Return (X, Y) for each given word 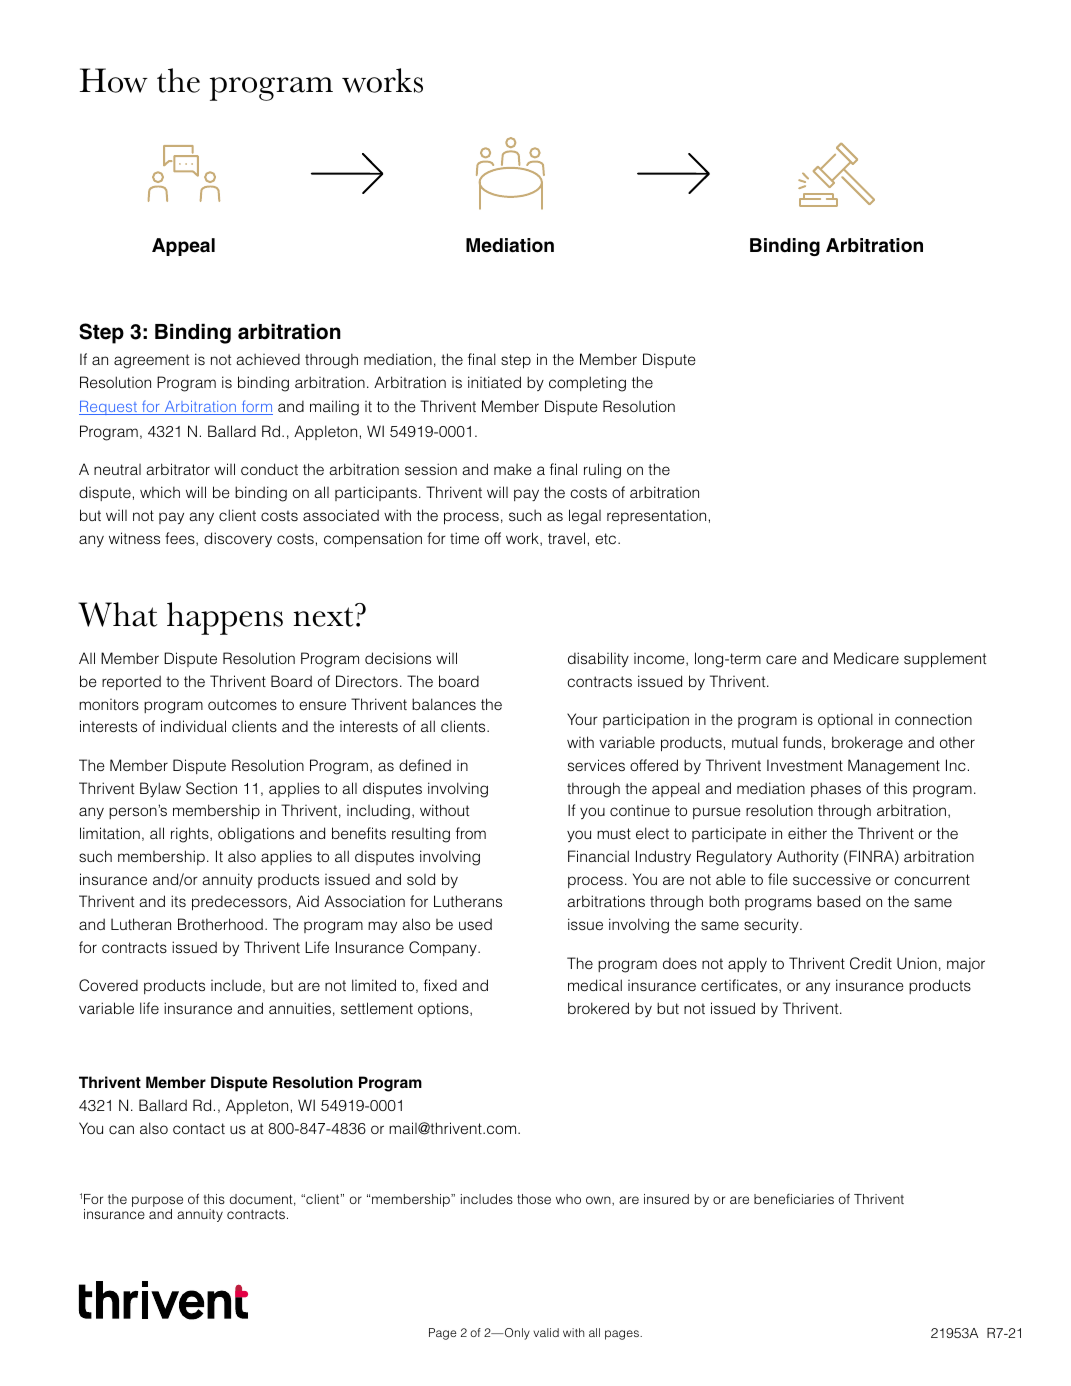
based (838, 901)
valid (546, 1332)
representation (656, 517)
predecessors (239, 903)
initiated (494, 382)
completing (587, 384)
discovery (238, 539)
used (475, 924)
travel (566, 538)
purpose (157, 1201)
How (114, 80)
